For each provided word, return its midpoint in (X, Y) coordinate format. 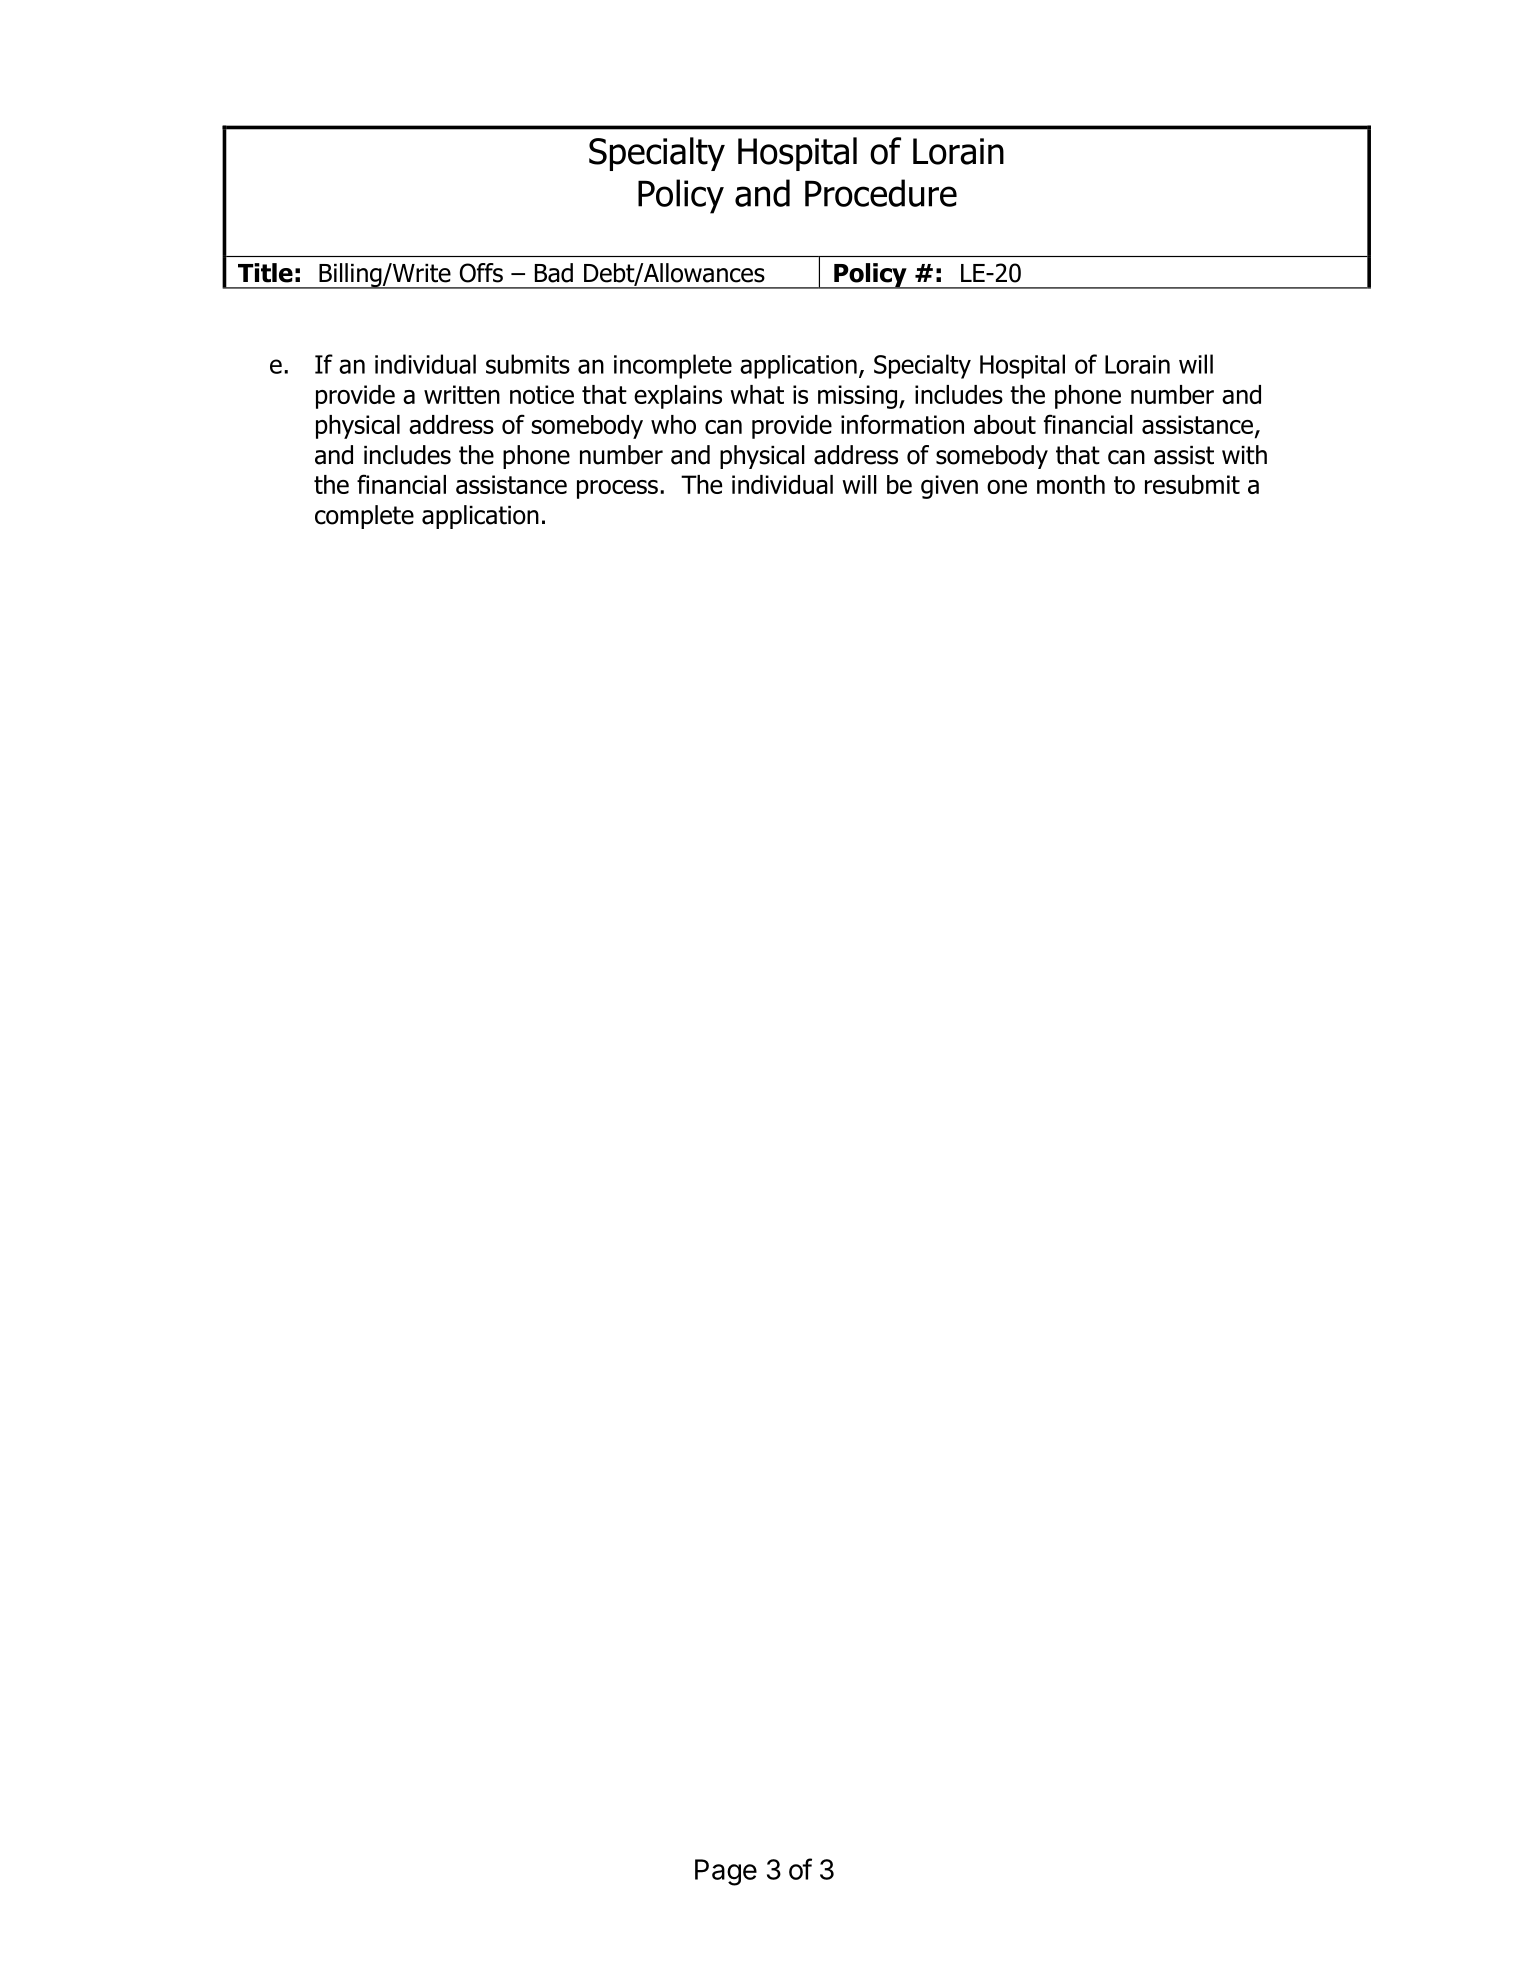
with (1244, 455)
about (1005, 424)
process (617, 489)
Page (726, 1872)
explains (678, 397)
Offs (481, 273)
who (673, 424)
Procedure (881, 193)
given (949, 487)
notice (542, 394)
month (1071, 484)
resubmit (1192, 484)
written (462, 394)
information (902, 424)
